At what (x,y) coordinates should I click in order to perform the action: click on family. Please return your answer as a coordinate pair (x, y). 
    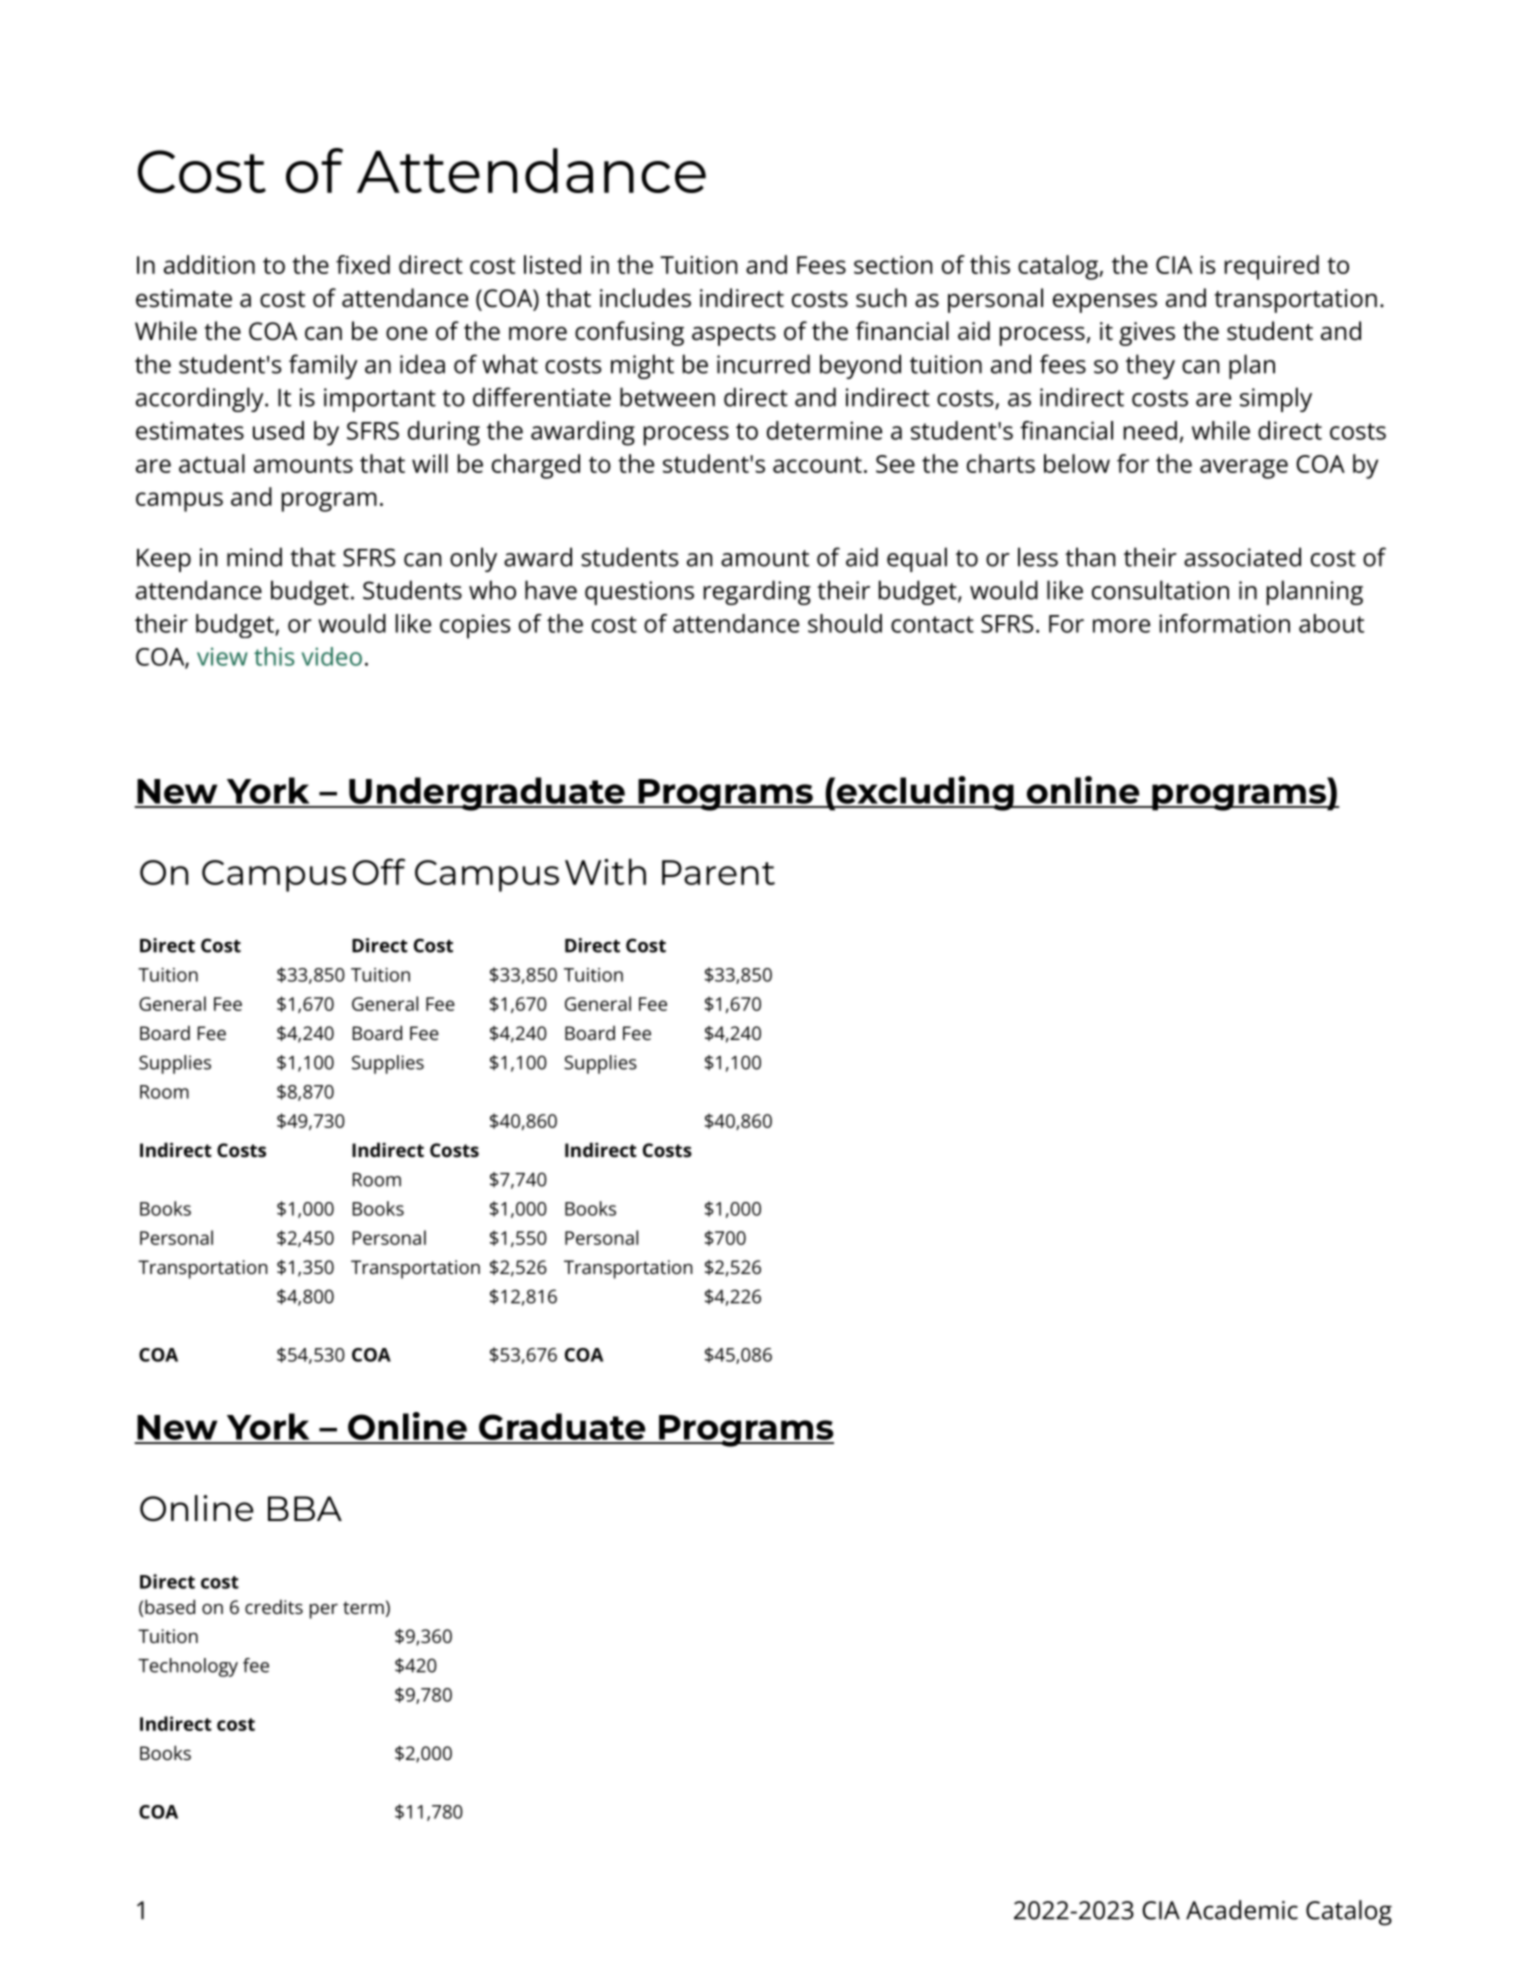
    Looking at the image, I should click on (323, 366).
